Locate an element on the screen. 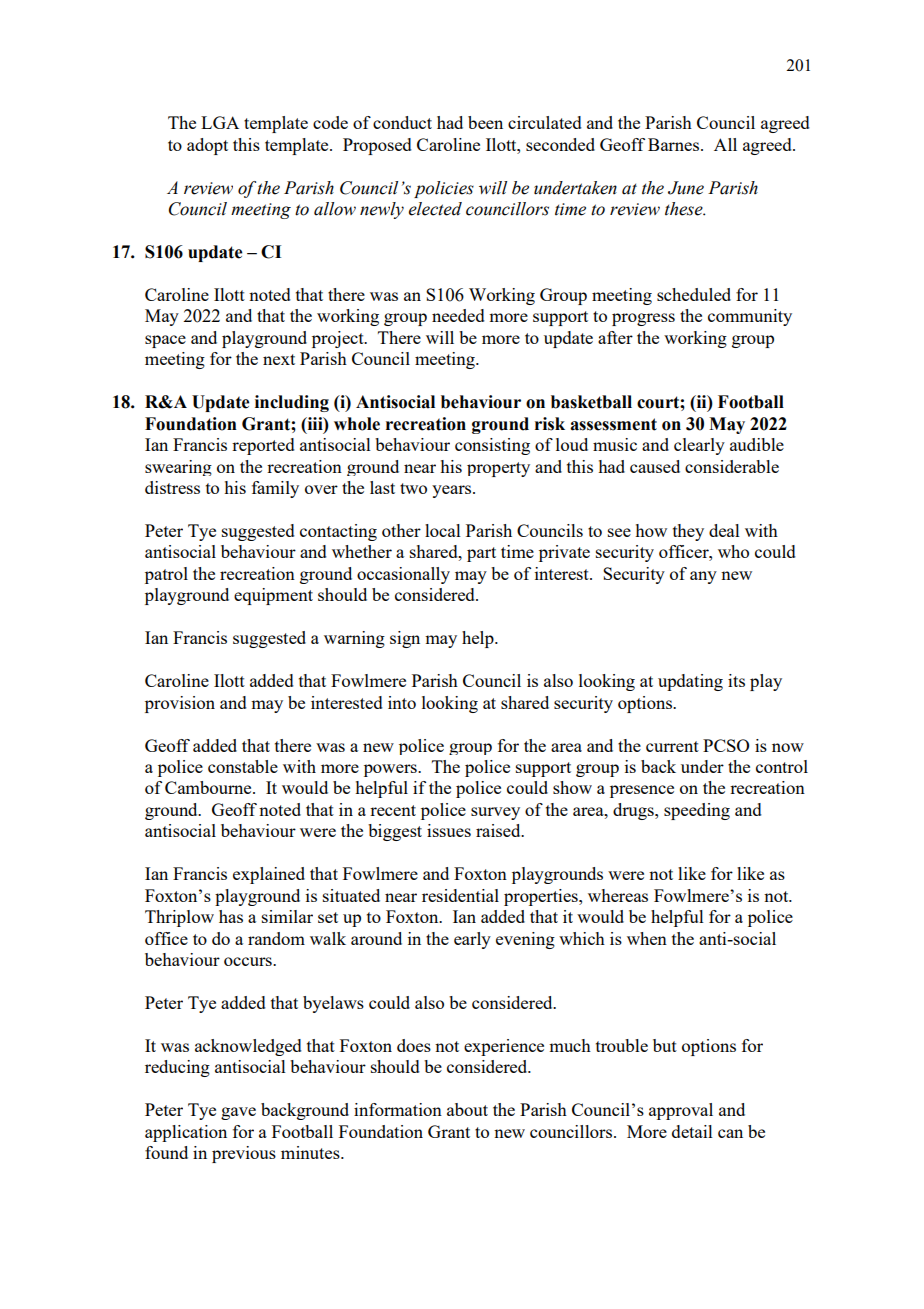 The height and width of the screenshot is (1309, 924). adopt is located at coordinates (207, 146).
